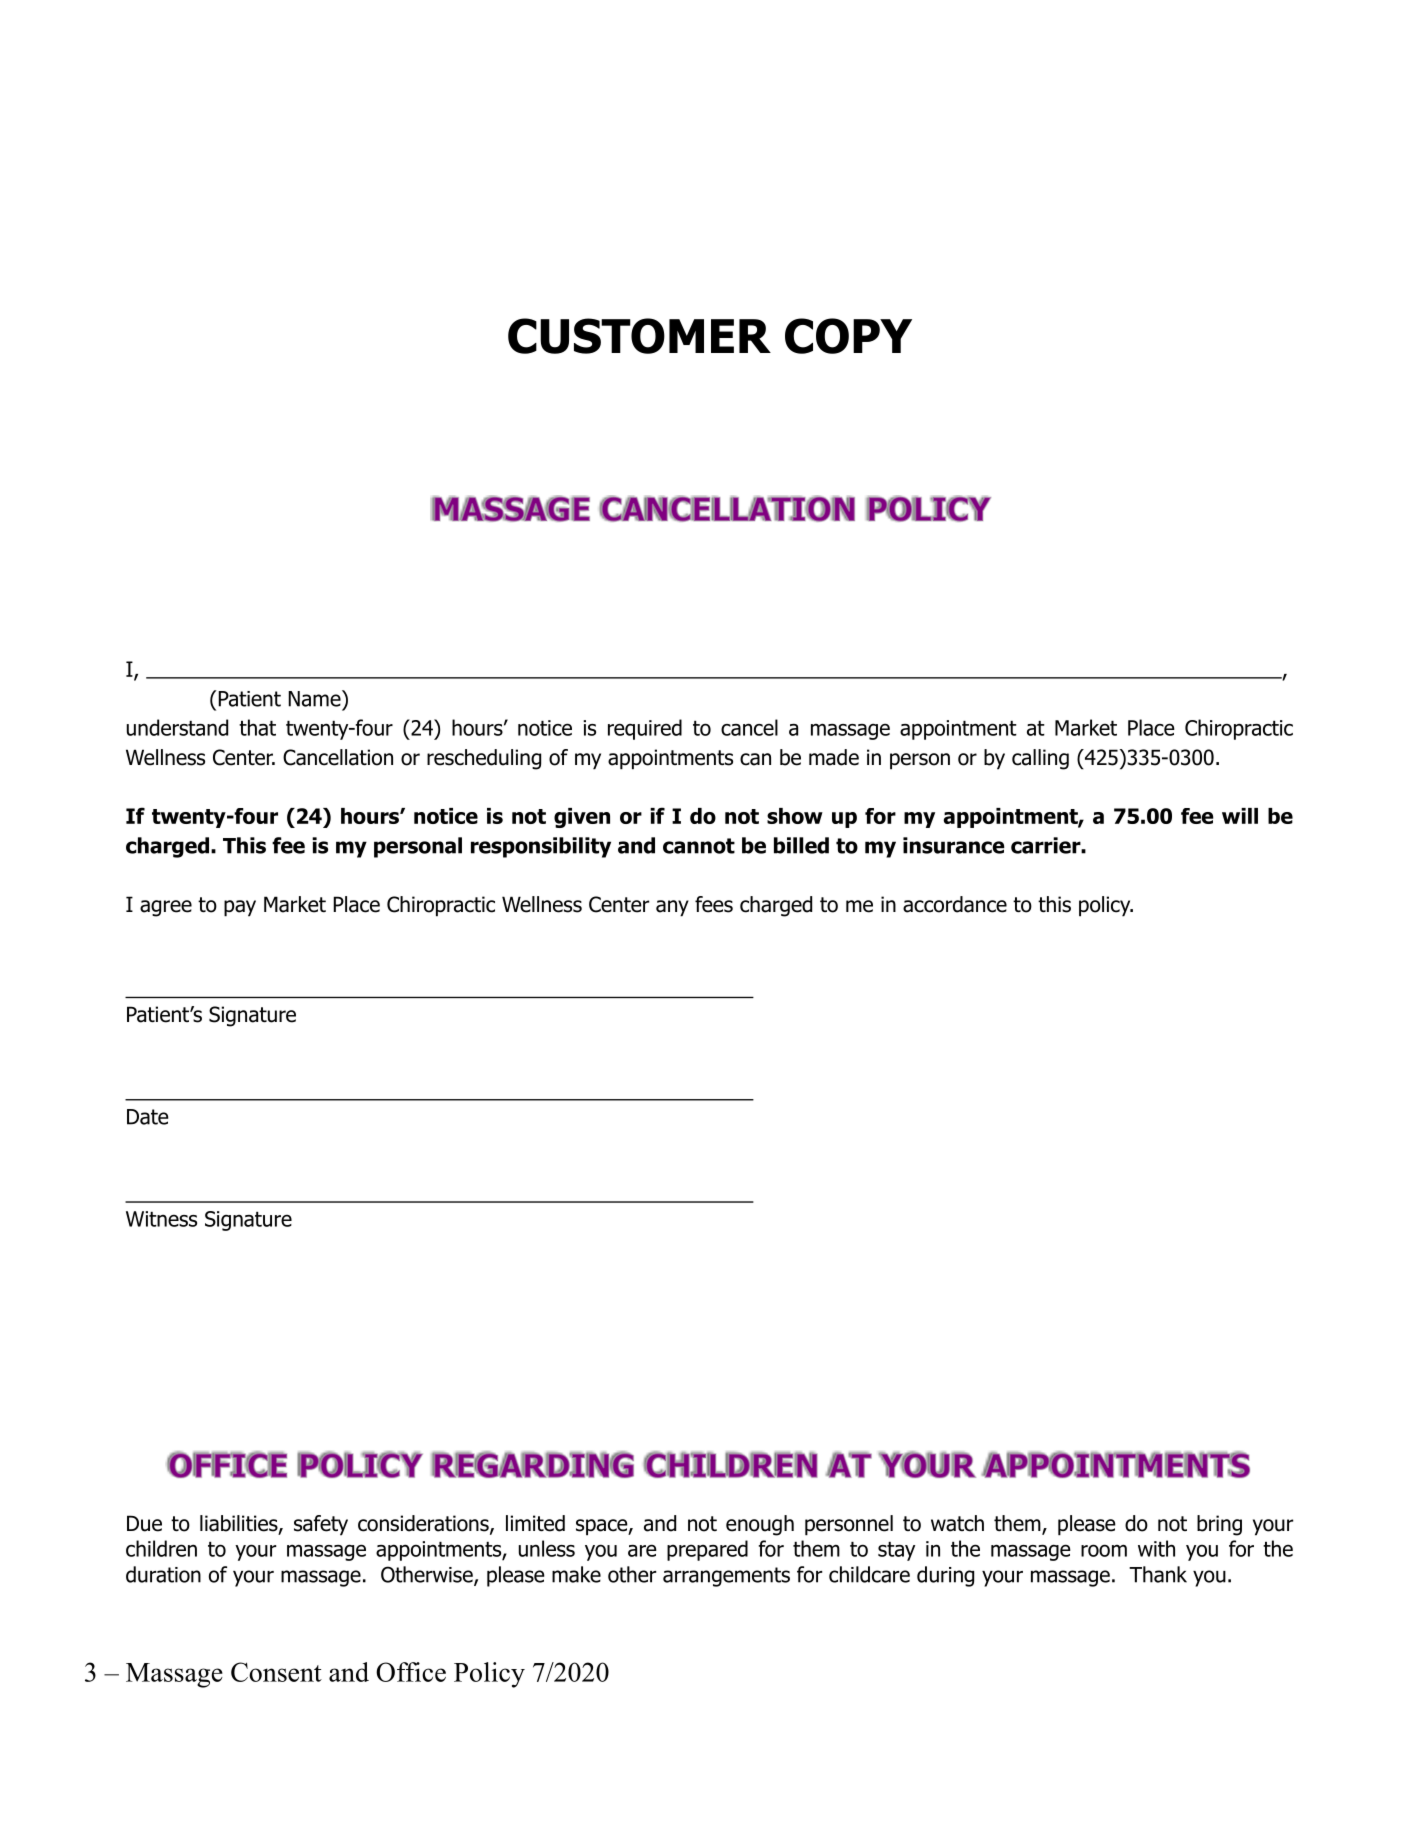  Describe the element at coordinates (645, 729) in the screenshot. I see `required` at that location.
